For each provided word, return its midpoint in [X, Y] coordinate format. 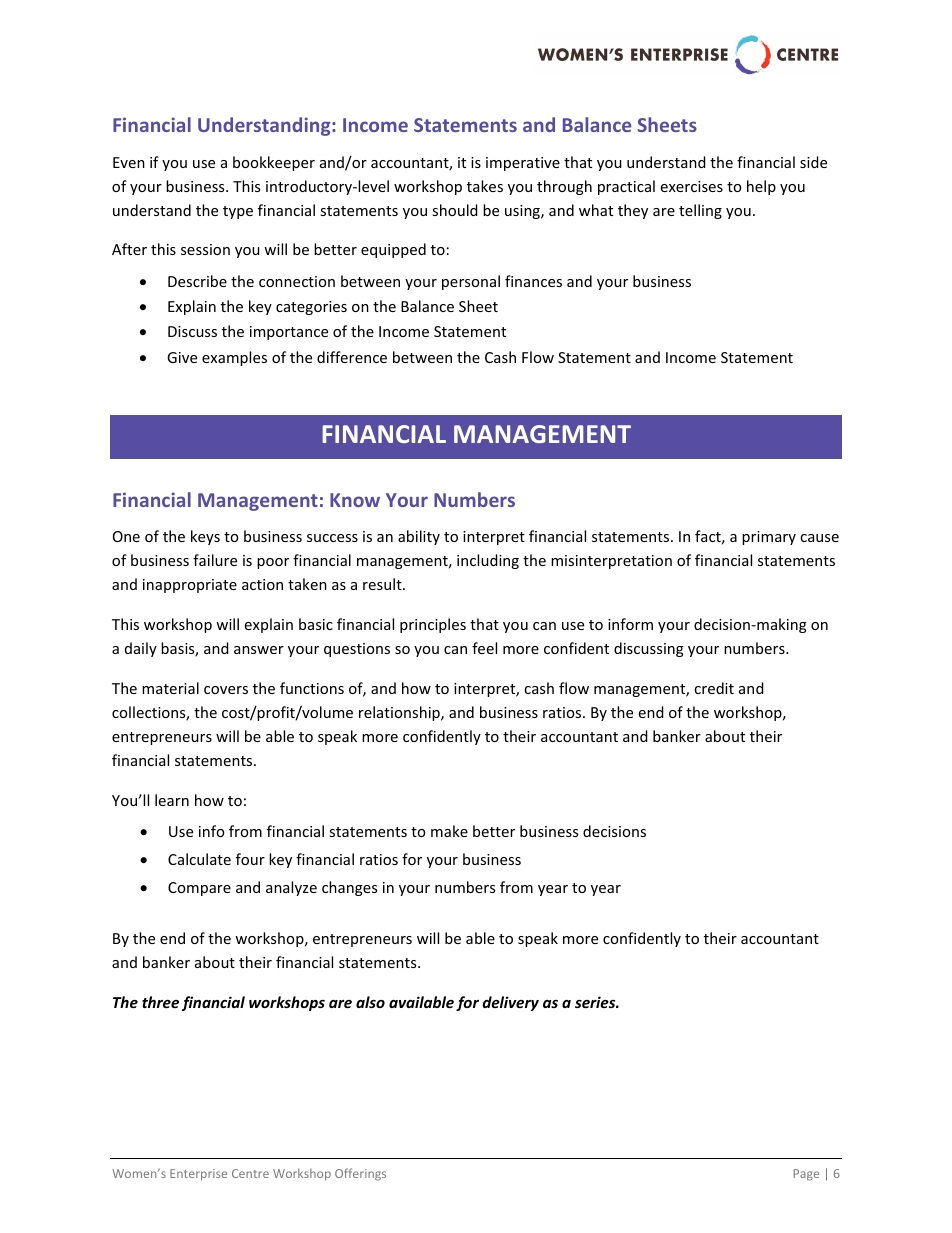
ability [419, 537]
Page [806, 1175]
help [761, 187]
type [238, 212]
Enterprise [198, 1175]
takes [485, 186]
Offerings [360, 1174]
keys [205, 537]
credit [714, 688]
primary [769, 538]
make [449, 831]
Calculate [199, 859]
